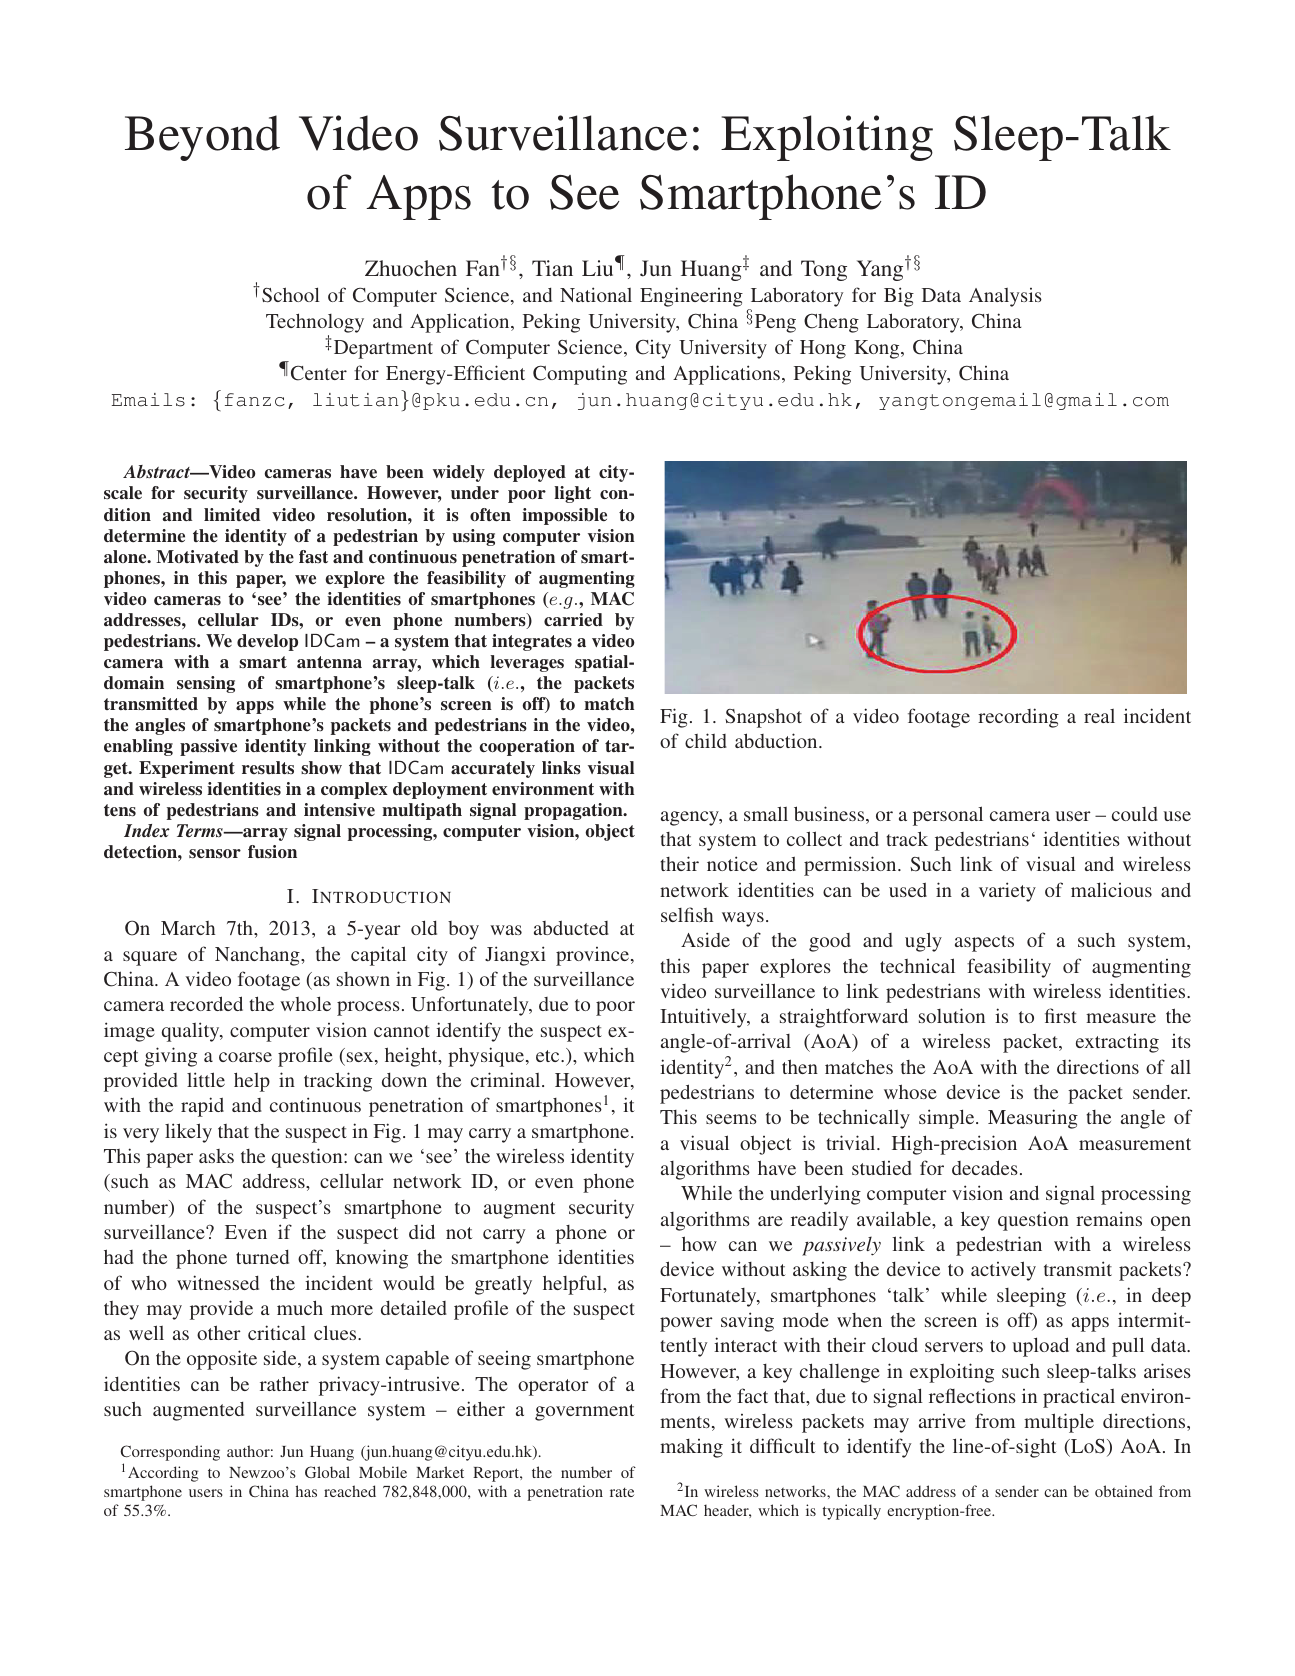  Describe the element at coordinates (596, 294) in the screenshot. I see `National` at that location.
